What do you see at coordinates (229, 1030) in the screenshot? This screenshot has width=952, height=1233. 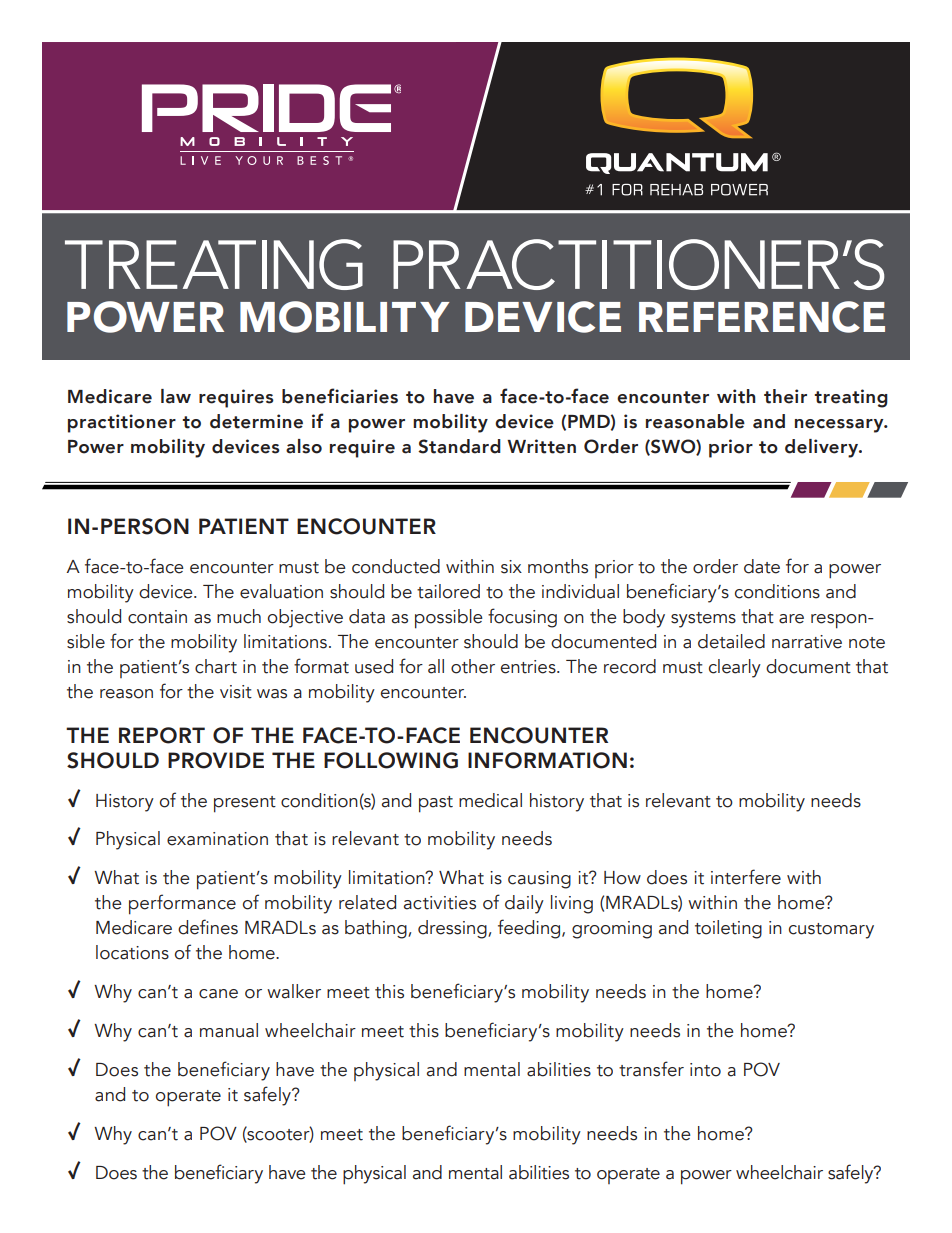 I see `manual` at bounding box center [229, 1030].
